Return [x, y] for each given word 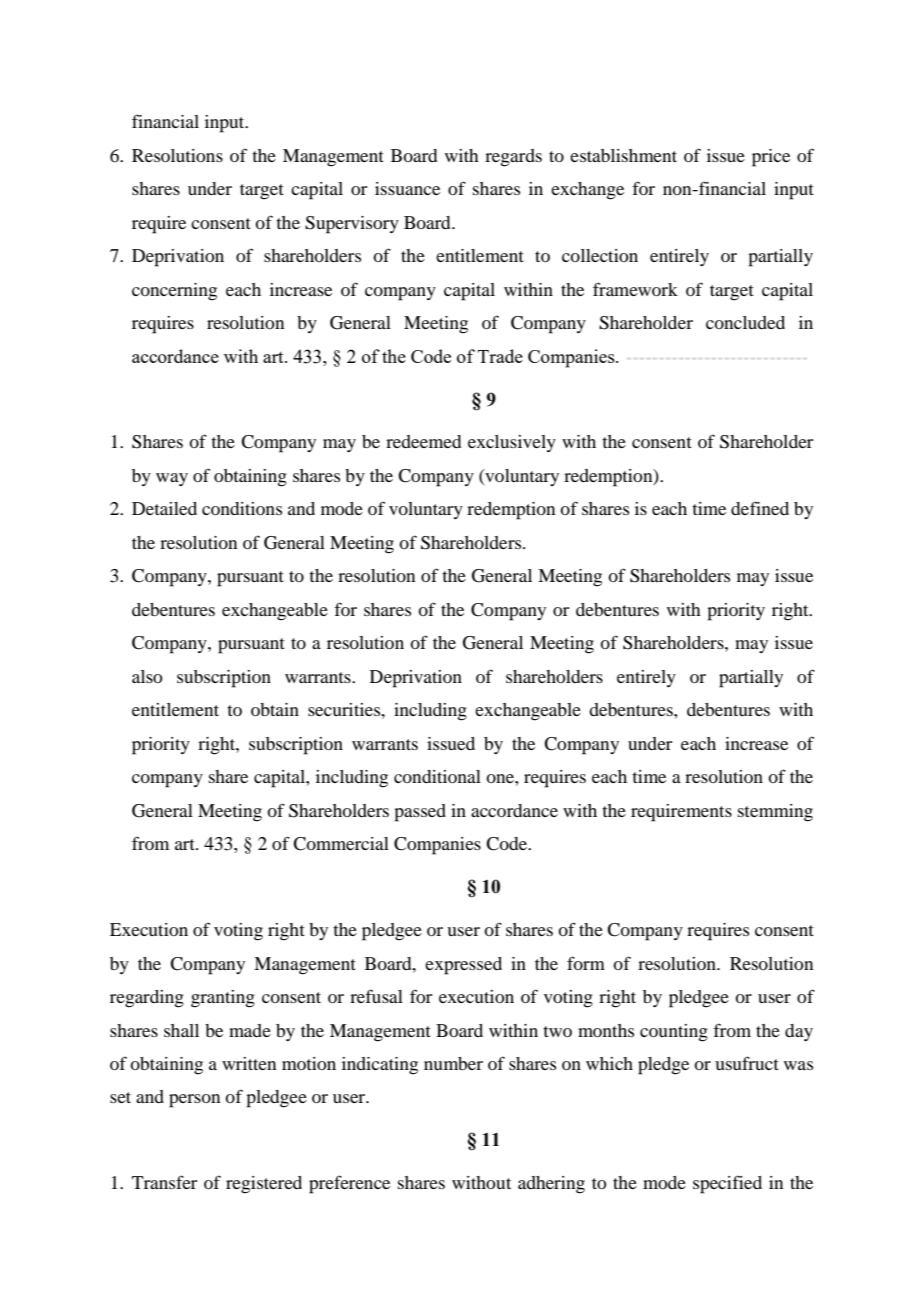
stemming [775, 813]
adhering [551, 1185]
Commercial [341, 844]
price [771, 158]
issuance [407, 188]
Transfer [164, 1182]
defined [760, 508]
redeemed [423, 441]
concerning [174, 292]
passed [420, 813]
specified [727, 1184]
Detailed [164, 508]
